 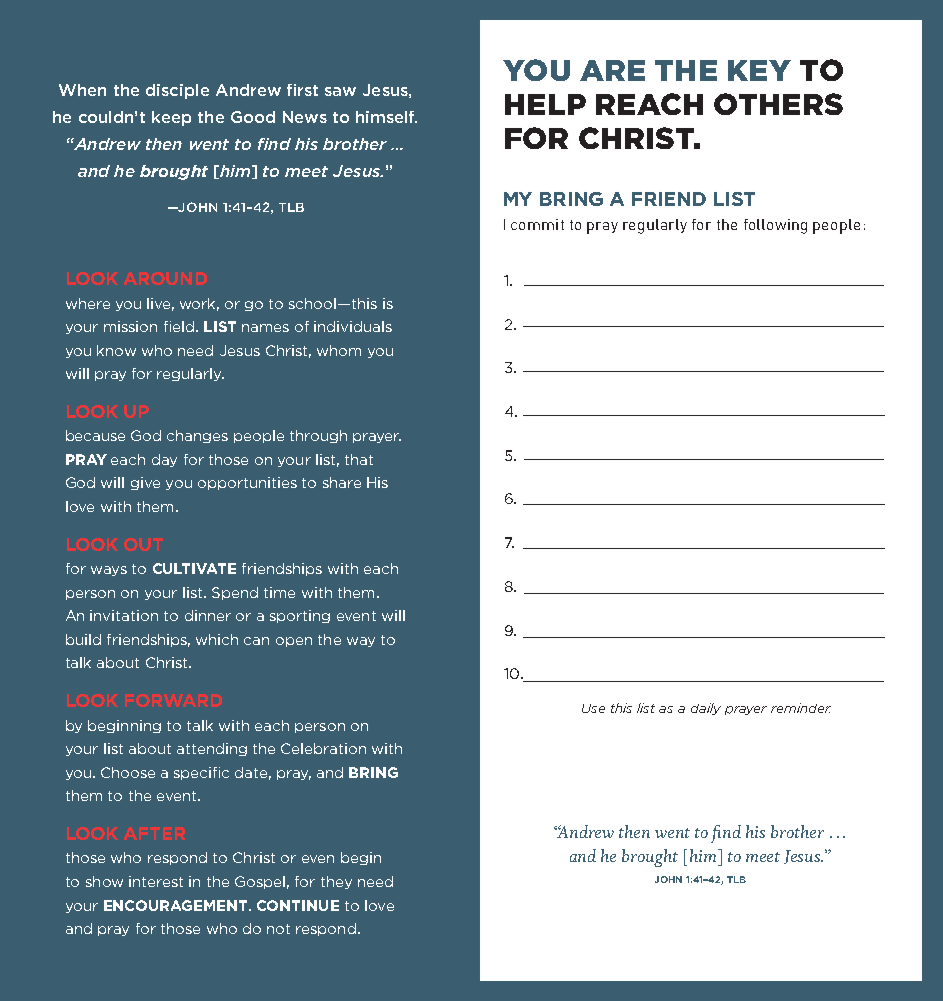 I want to click on ENCOURAGEMENT, so click(x=177, y=905).
